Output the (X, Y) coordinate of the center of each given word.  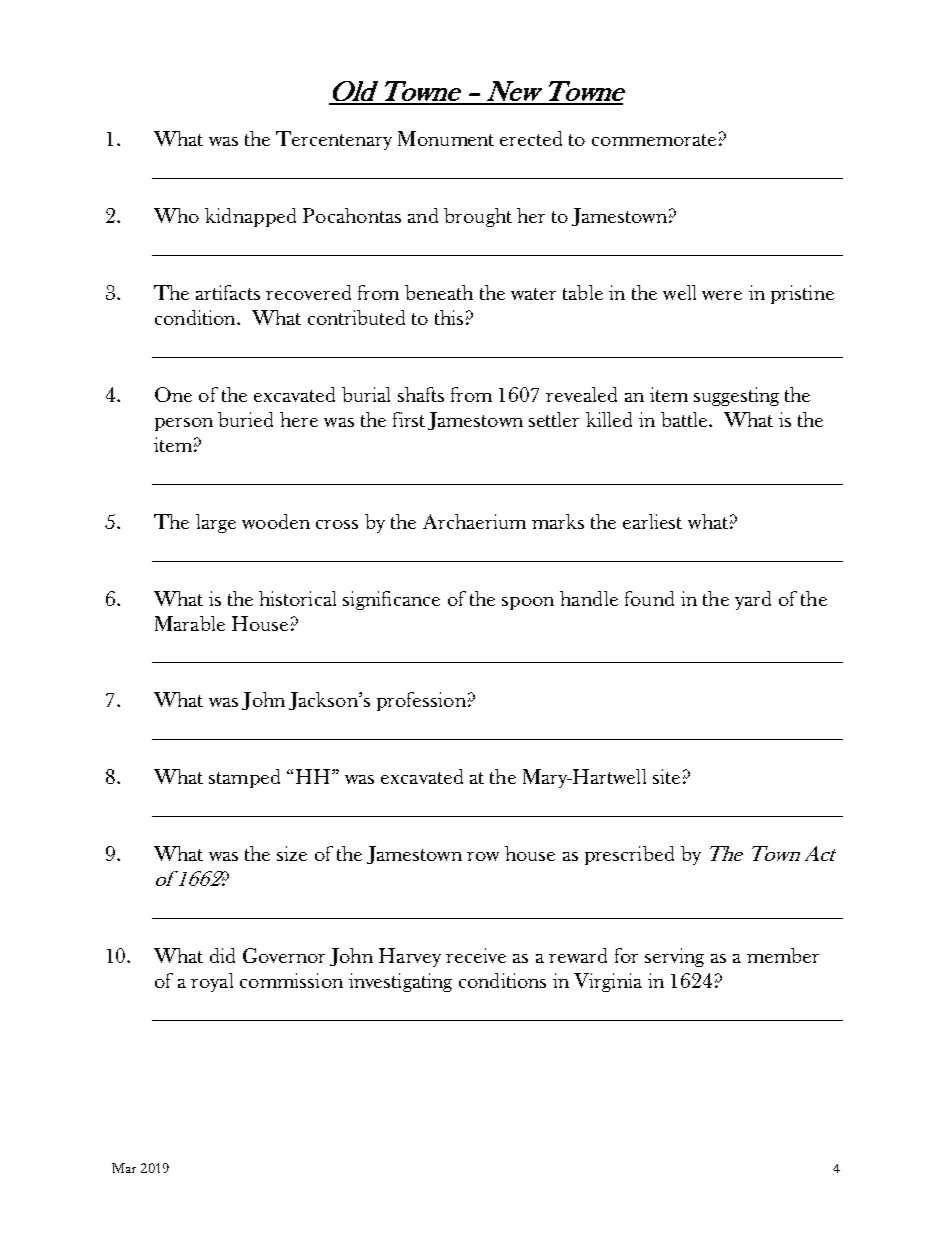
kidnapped (250, 217)
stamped (244, 778)
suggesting (736, 396)
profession (421, 701)
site (666, 776)
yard (753, 600)
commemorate (654, 140)
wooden (276, 521)
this (449, 317)
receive (476, 955)
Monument (446, 138)
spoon (528, 603)
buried (245, 419)
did (222, 955)
